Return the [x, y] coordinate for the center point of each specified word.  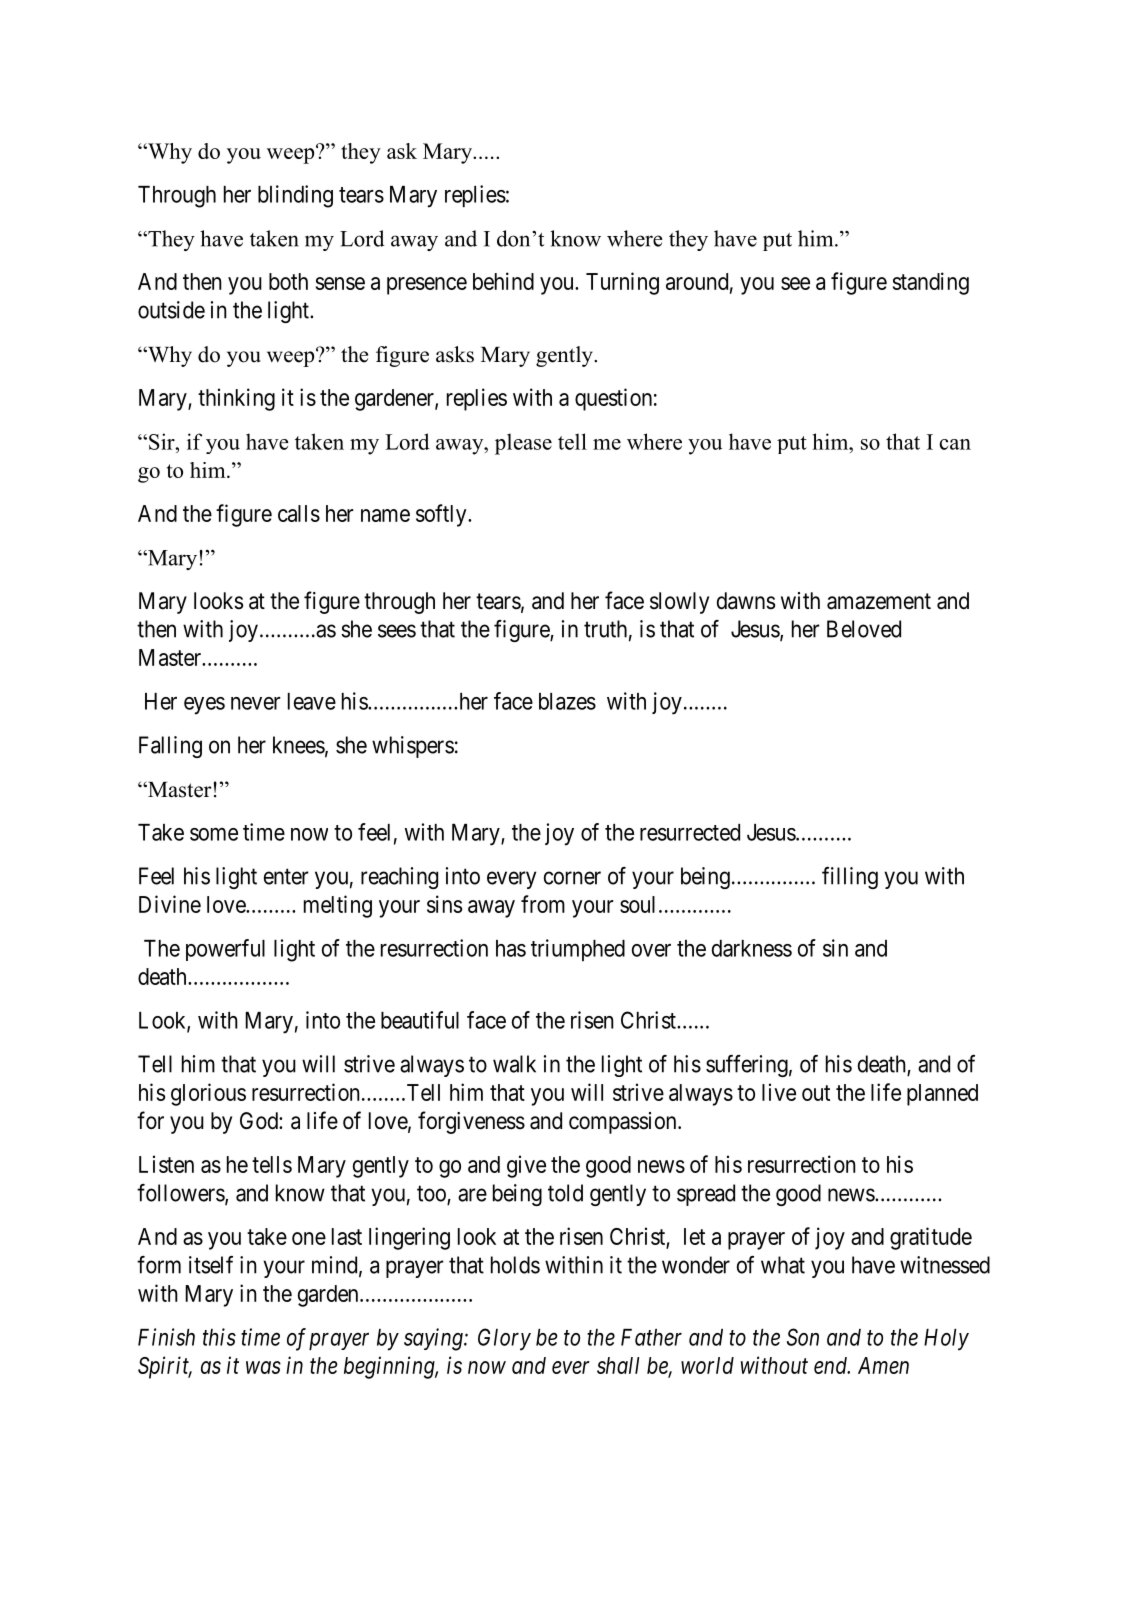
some [214, 834]
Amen [883, 1365]
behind [503, 281]
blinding [295, 196]
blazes [567, 701]
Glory [504, 1339]
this [219, 1337]
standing [931, 283]
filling [850, 878]
